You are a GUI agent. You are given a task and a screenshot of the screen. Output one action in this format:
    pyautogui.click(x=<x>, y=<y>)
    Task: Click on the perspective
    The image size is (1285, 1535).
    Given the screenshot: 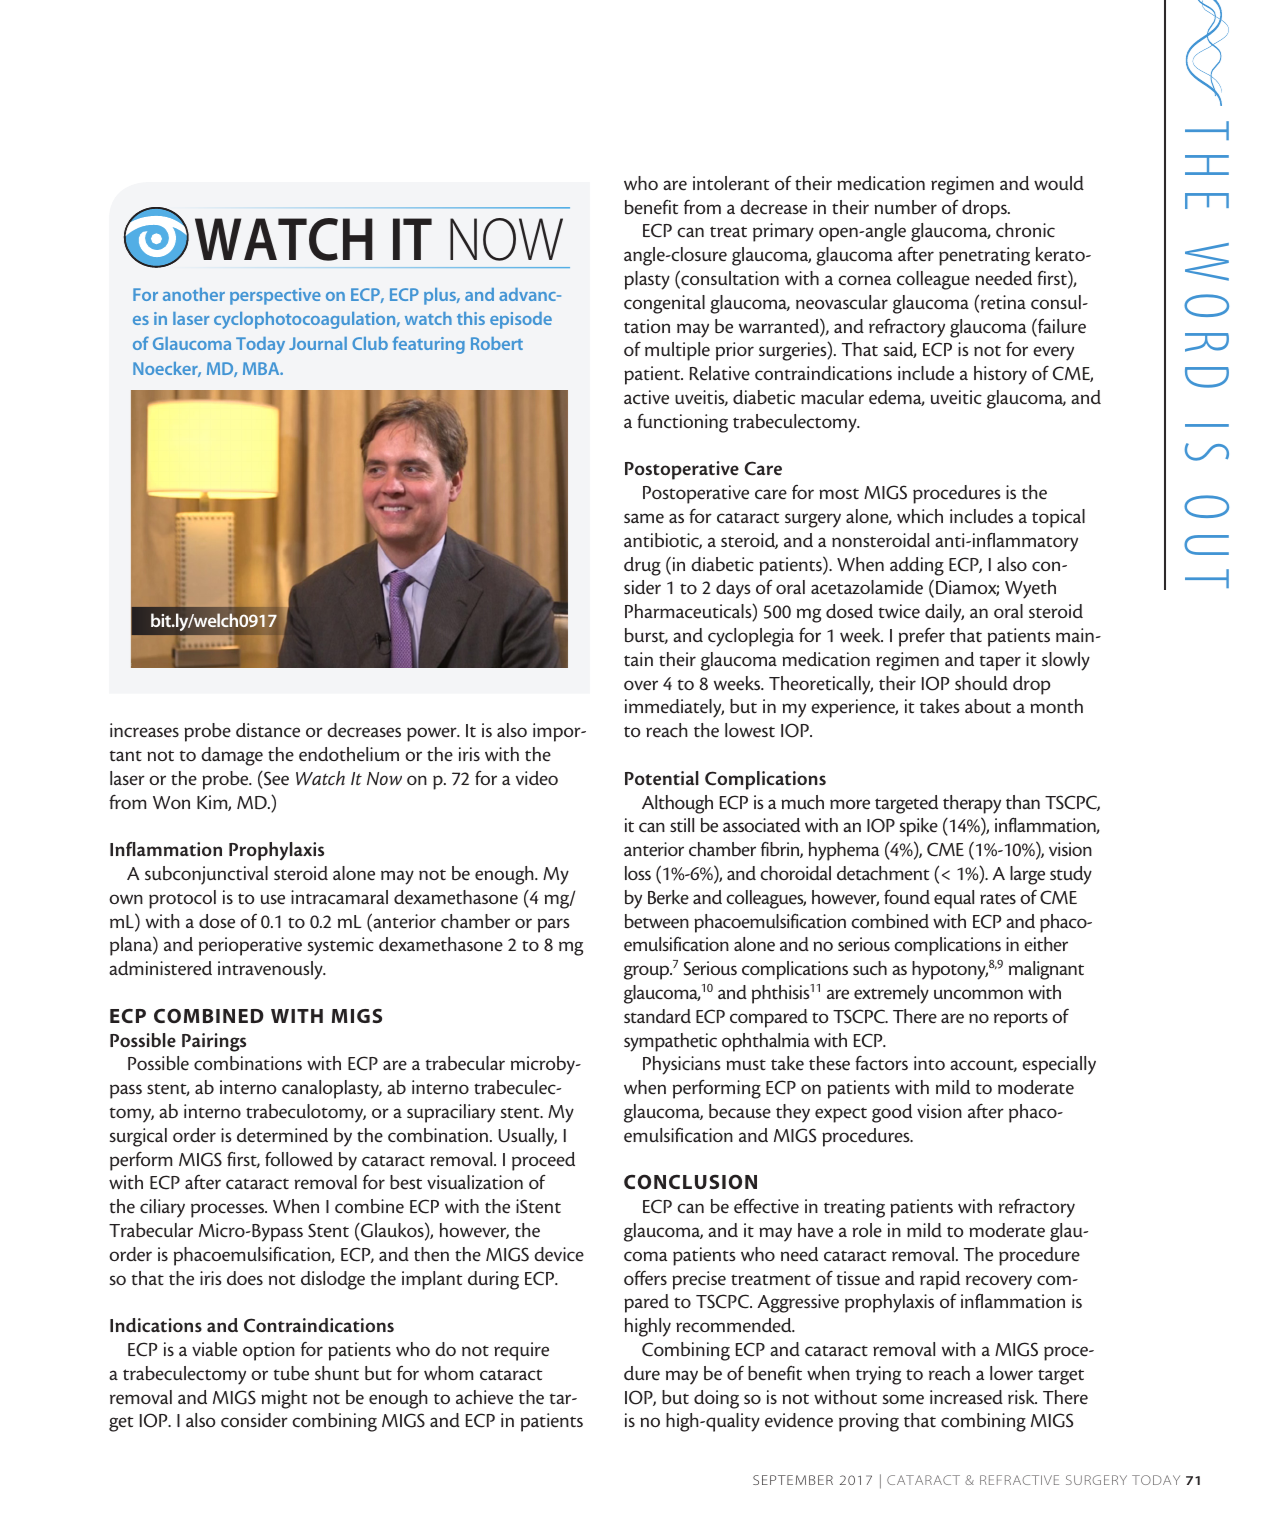 What is the action you would take?
    pyautogui.click(x=275, y=296)
